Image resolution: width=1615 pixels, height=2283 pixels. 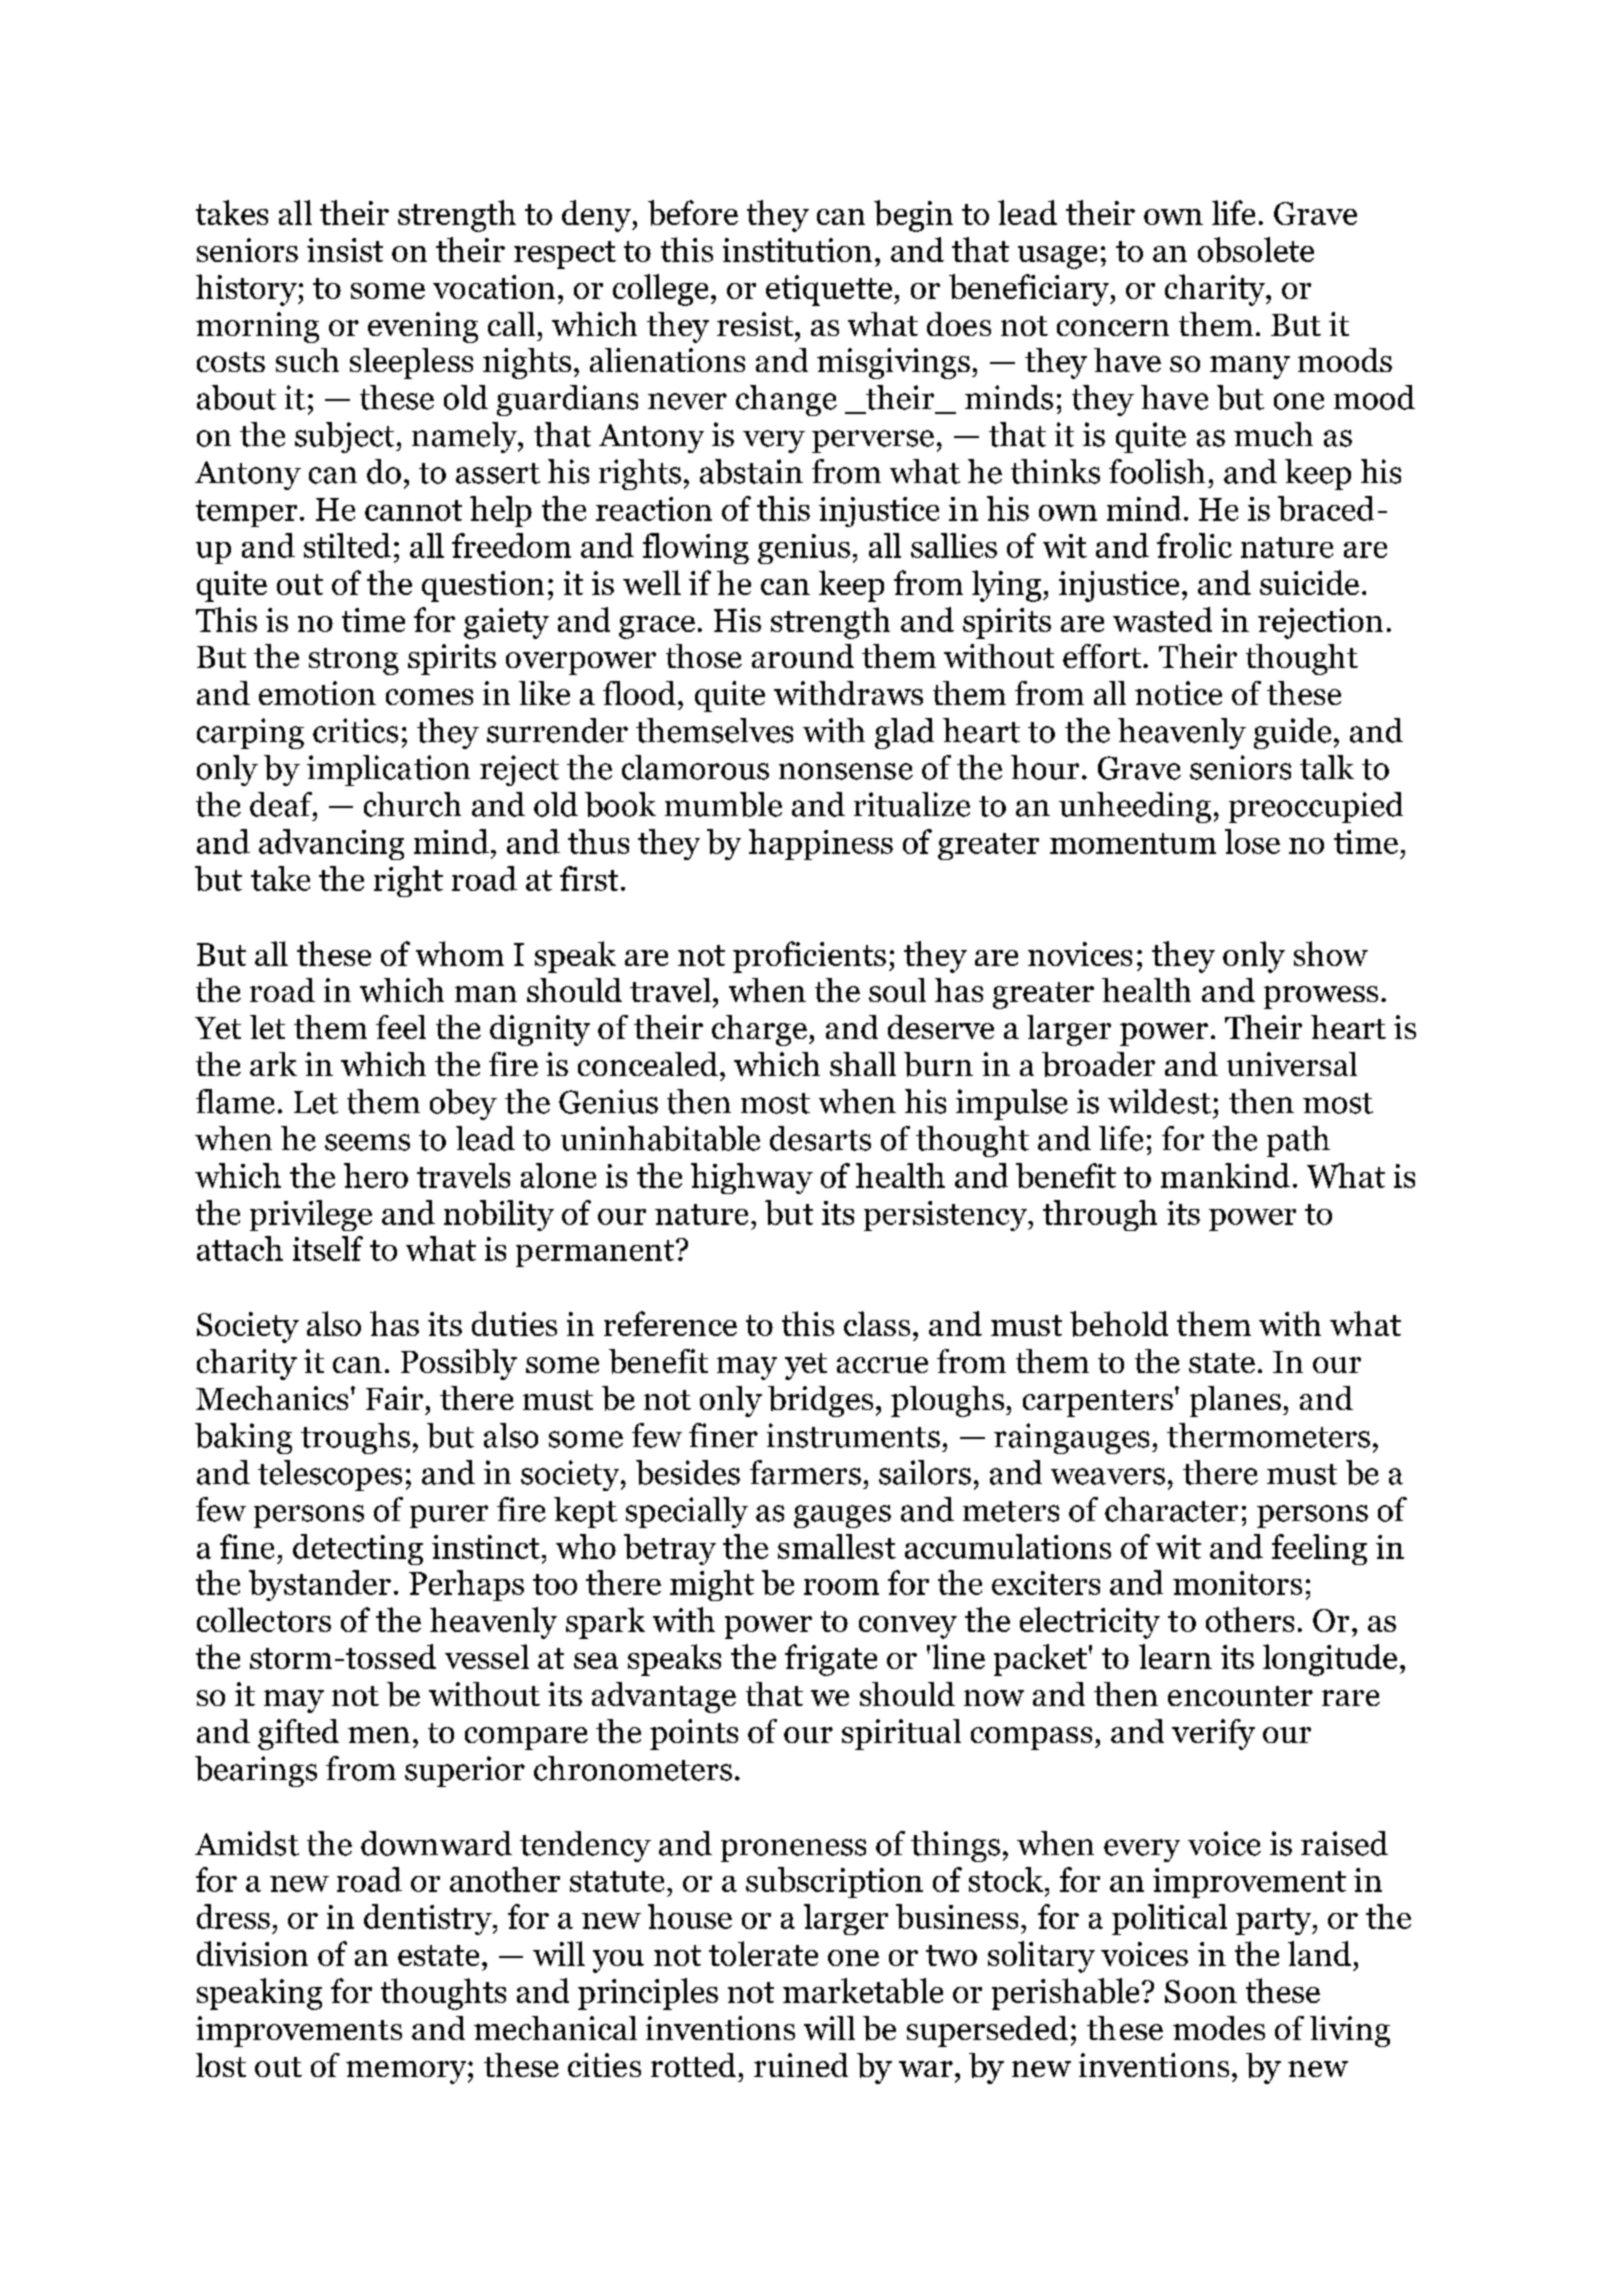 What do you see at coordinates (355, 730) in the screenshot?
I see `critics` at bounding box center [355, 730].
